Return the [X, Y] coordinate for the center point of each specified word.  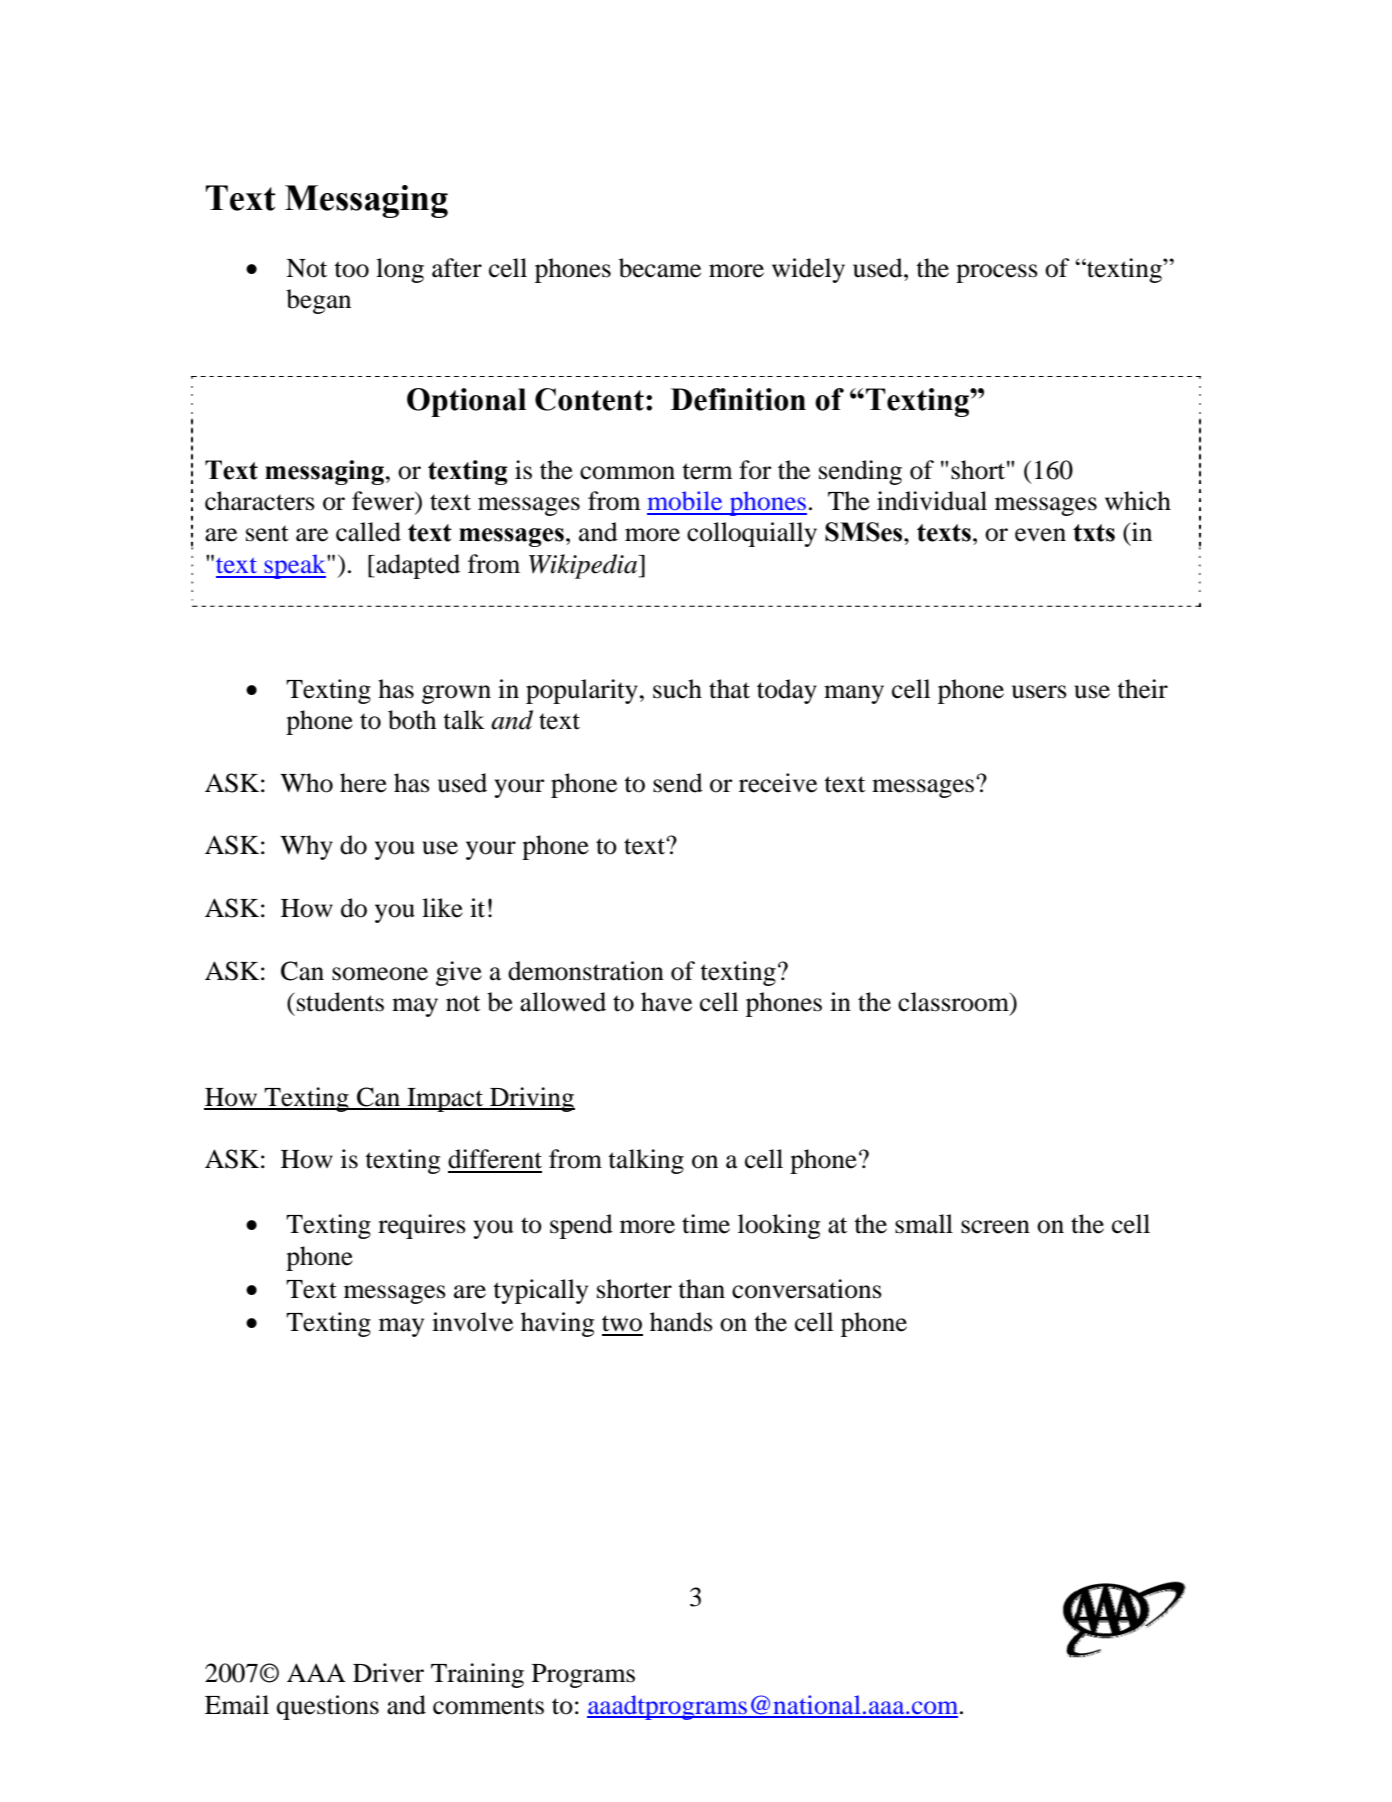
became [660, 268]
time [706, 1224]
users [1039, 692]
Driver [388, 1673]
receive [778, 783]
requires [422, 1226]
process [997, 273]
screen [995, 1227]
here [363, 783]
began [318, 301]
